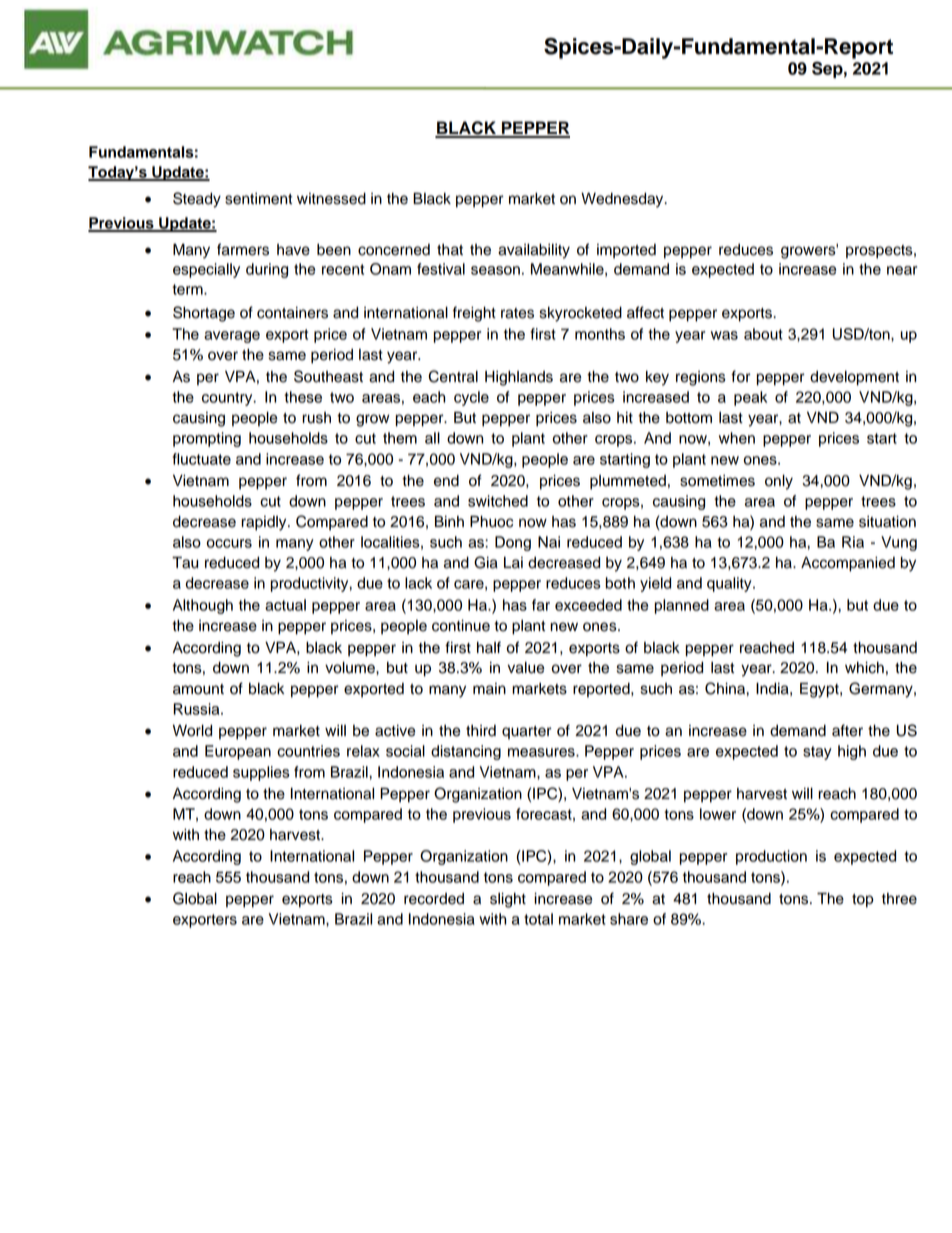 Image resolution: width=952 pixels, height=1233 pixels. I want to click on after, so click(847, 730).
